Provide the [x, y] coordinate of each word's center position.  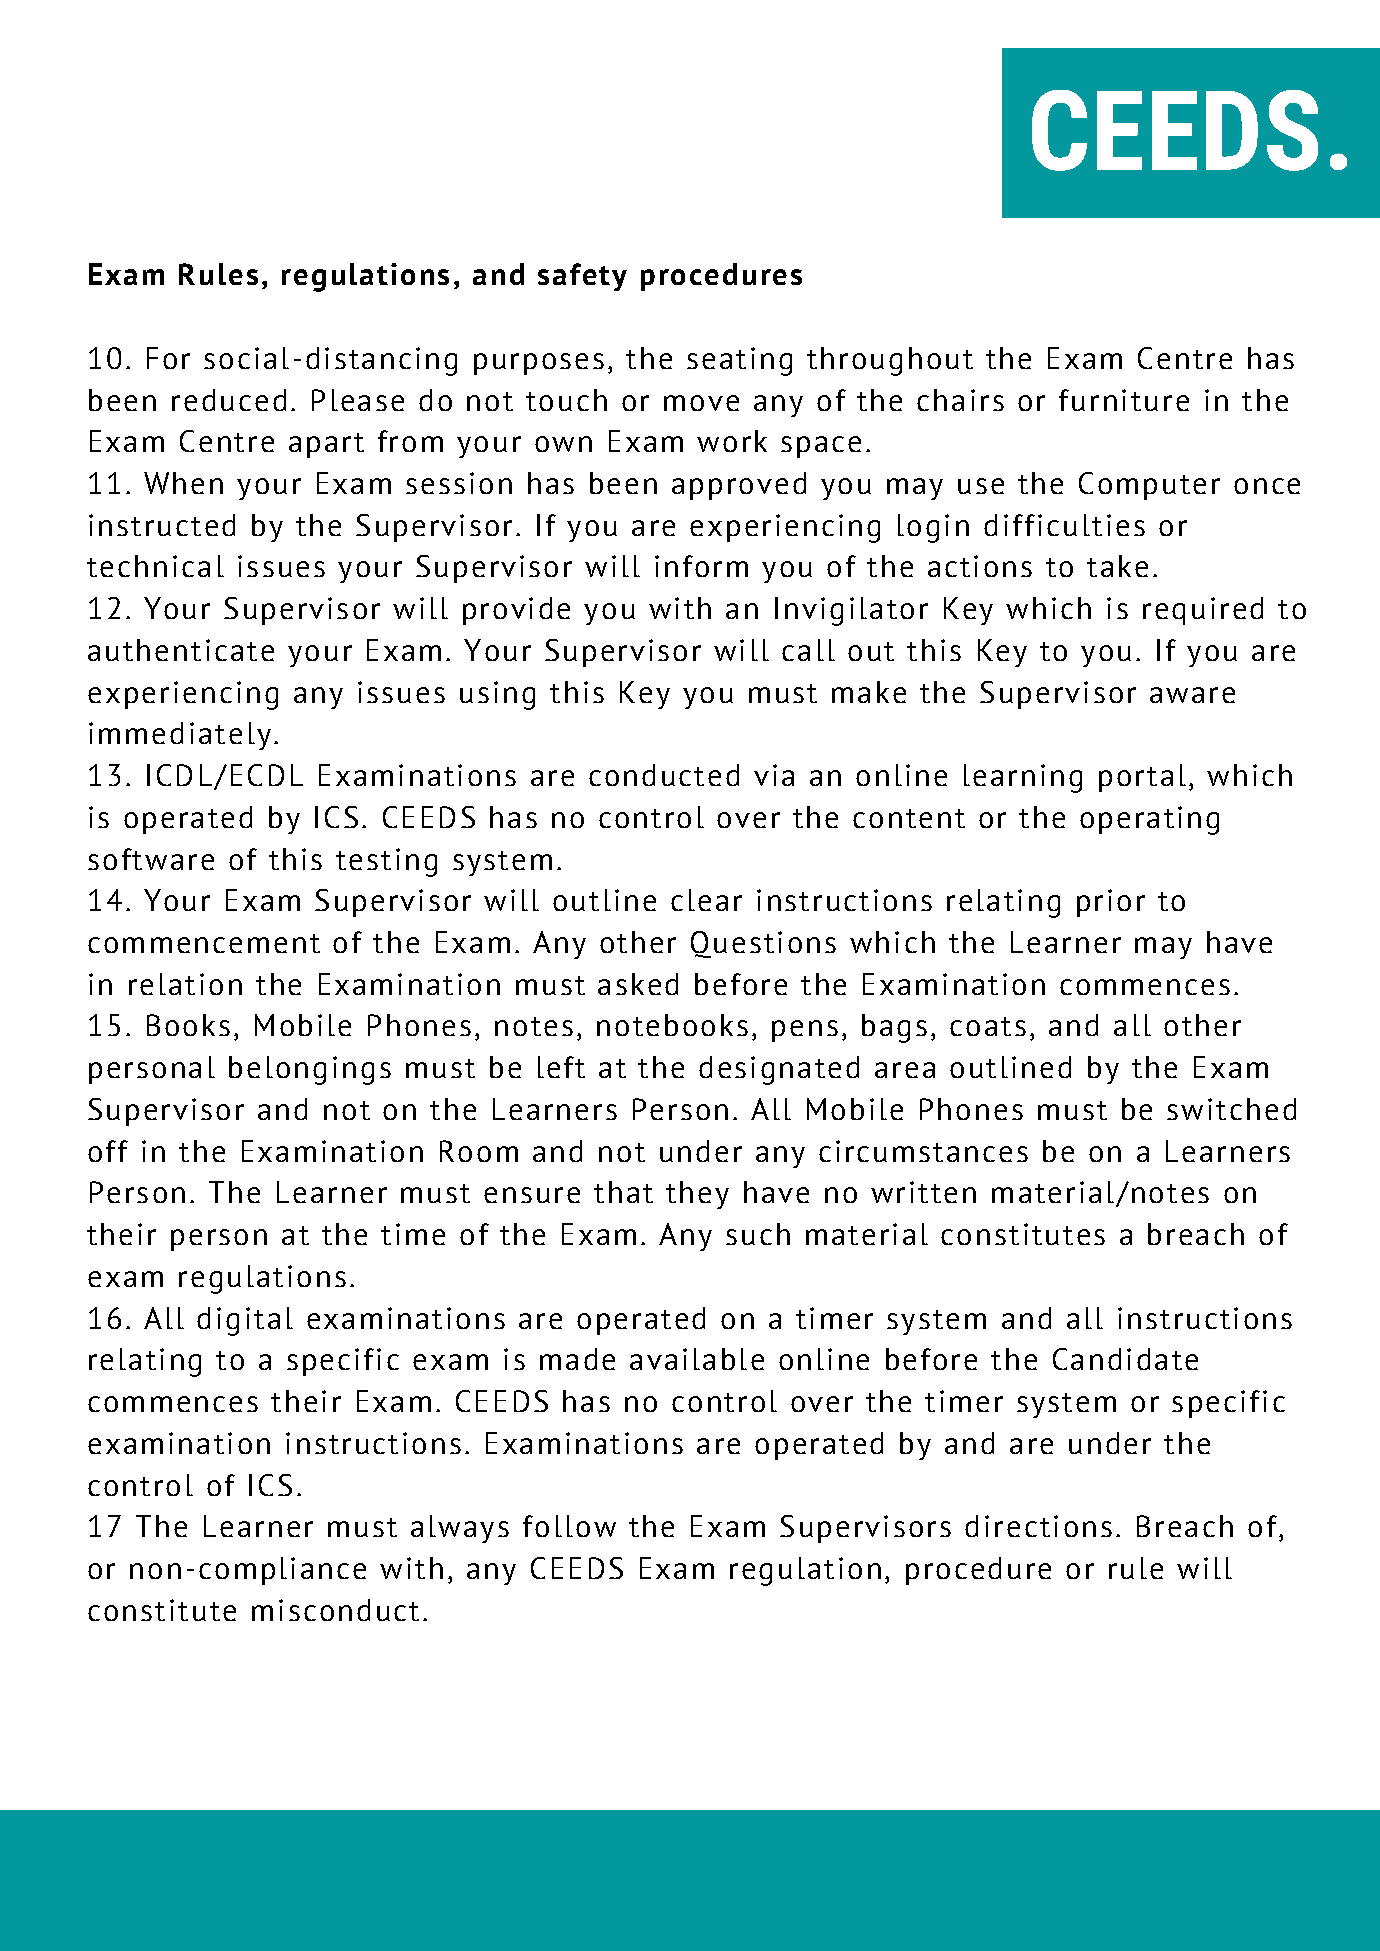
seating [739, 361]
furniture [1124, 400]
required [1203, 611]
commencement [204, 943]
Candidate [1125, 1359]
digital [245, 1321]
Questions [763, 944]
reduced [229, 400]
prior [1111, 903]
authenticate [181, 650]
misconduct [335, 1610]
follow [569, 1526]
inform [701, 566]
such [758, 1234]
